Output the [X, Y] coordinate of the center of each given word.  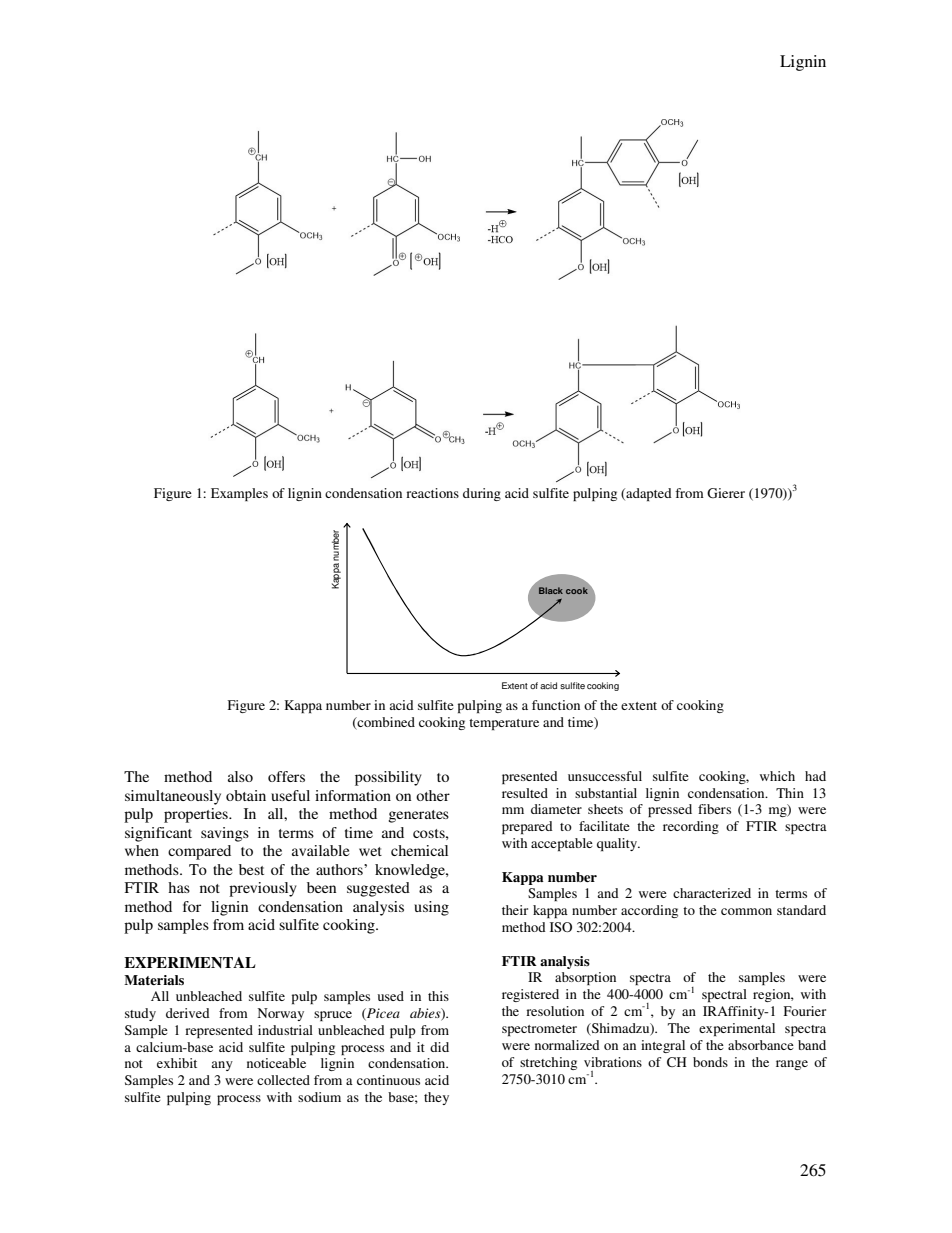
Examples [239, 494]
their [515, 910]
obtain [246, 795]
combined [385, 722]
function [556, 705]
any [222, 1066]
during [482, 494]
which [777, 776]
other [433, 795]
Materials [154, 980]
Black [551, 590]
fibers [714, 809]
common [746, 911]
